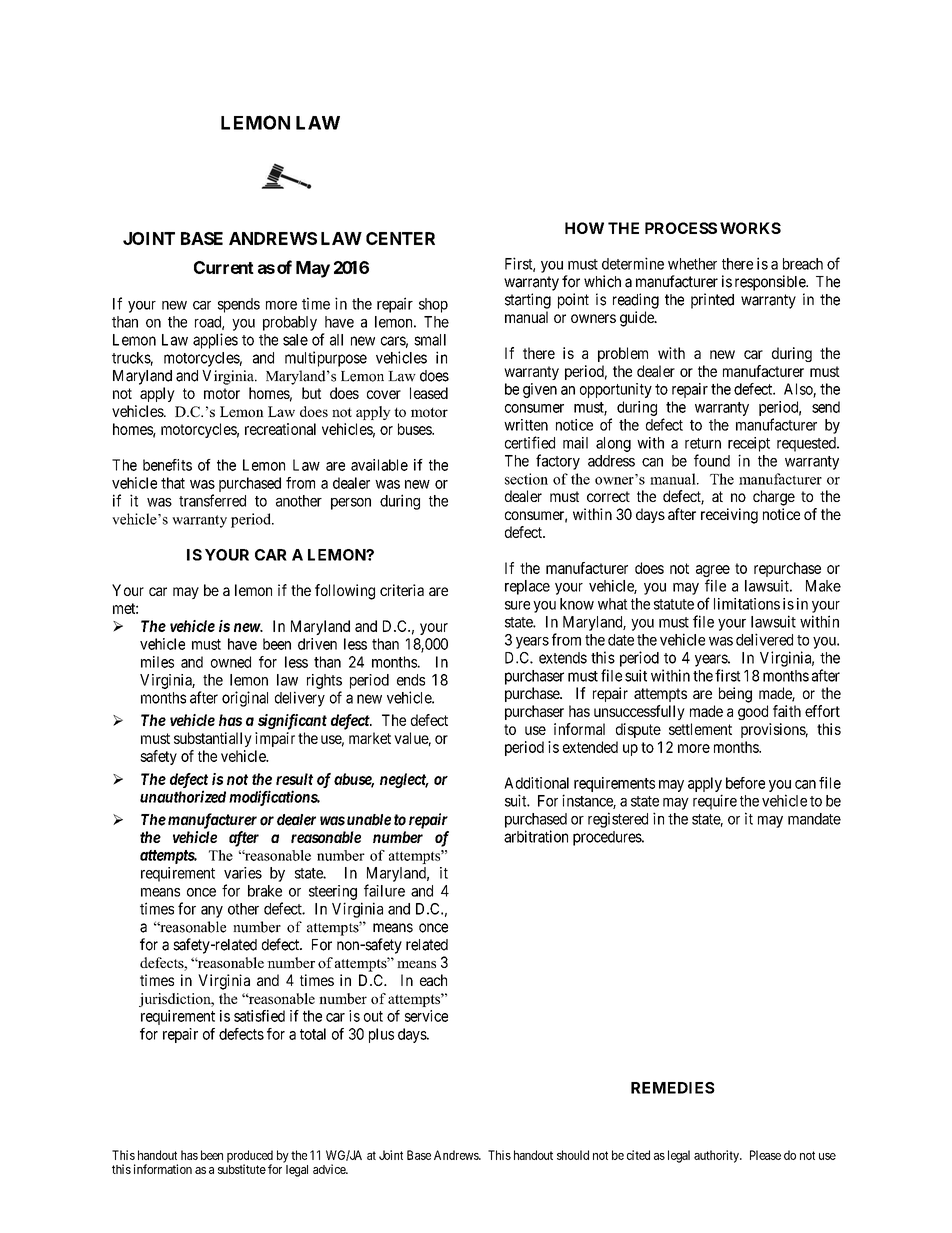  What do you see at coordinates (765, 1155) in the image?
I see `Please` at bounding box center [765, 1155].
